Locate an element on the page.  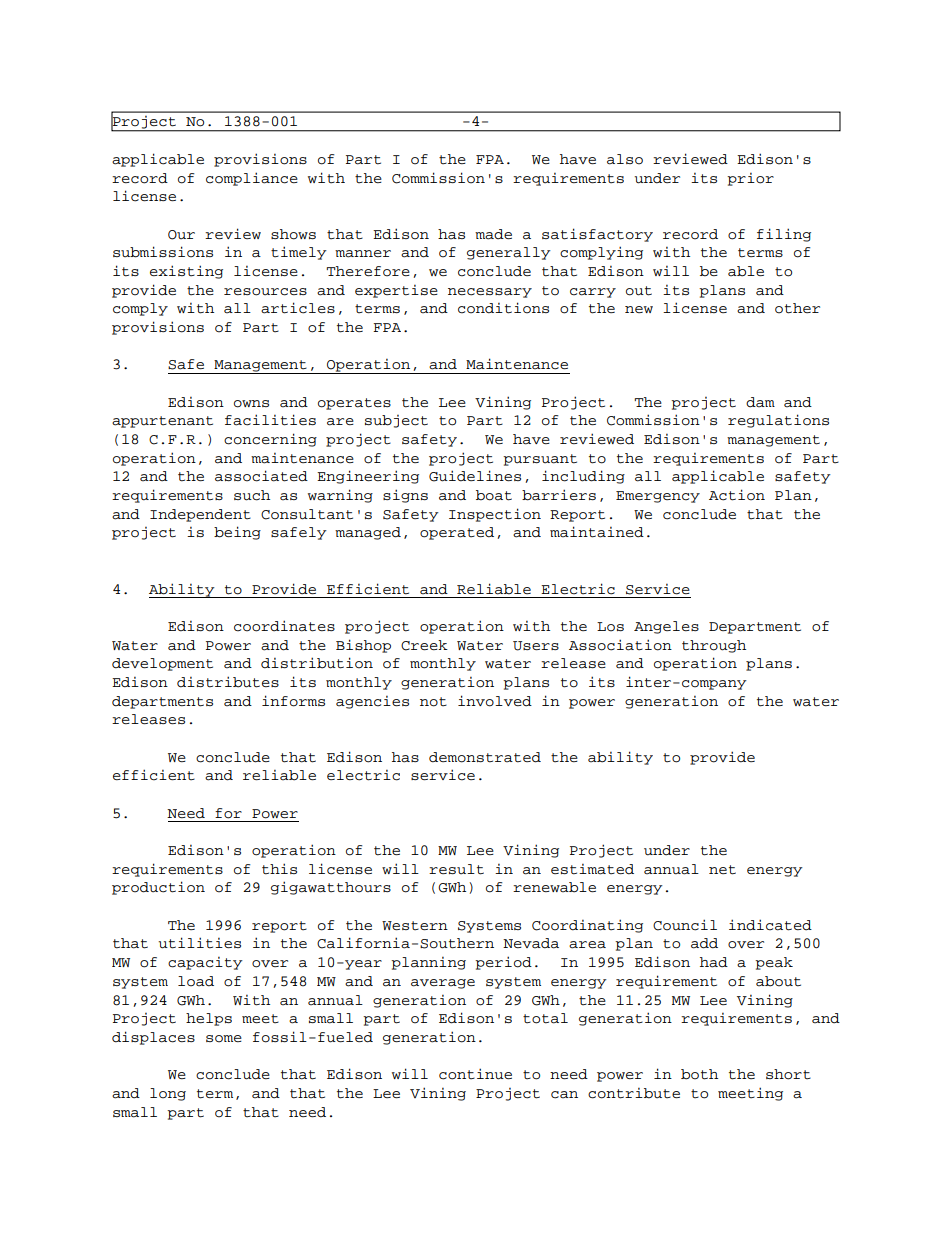
prior is located at coordinates (750, 179).
